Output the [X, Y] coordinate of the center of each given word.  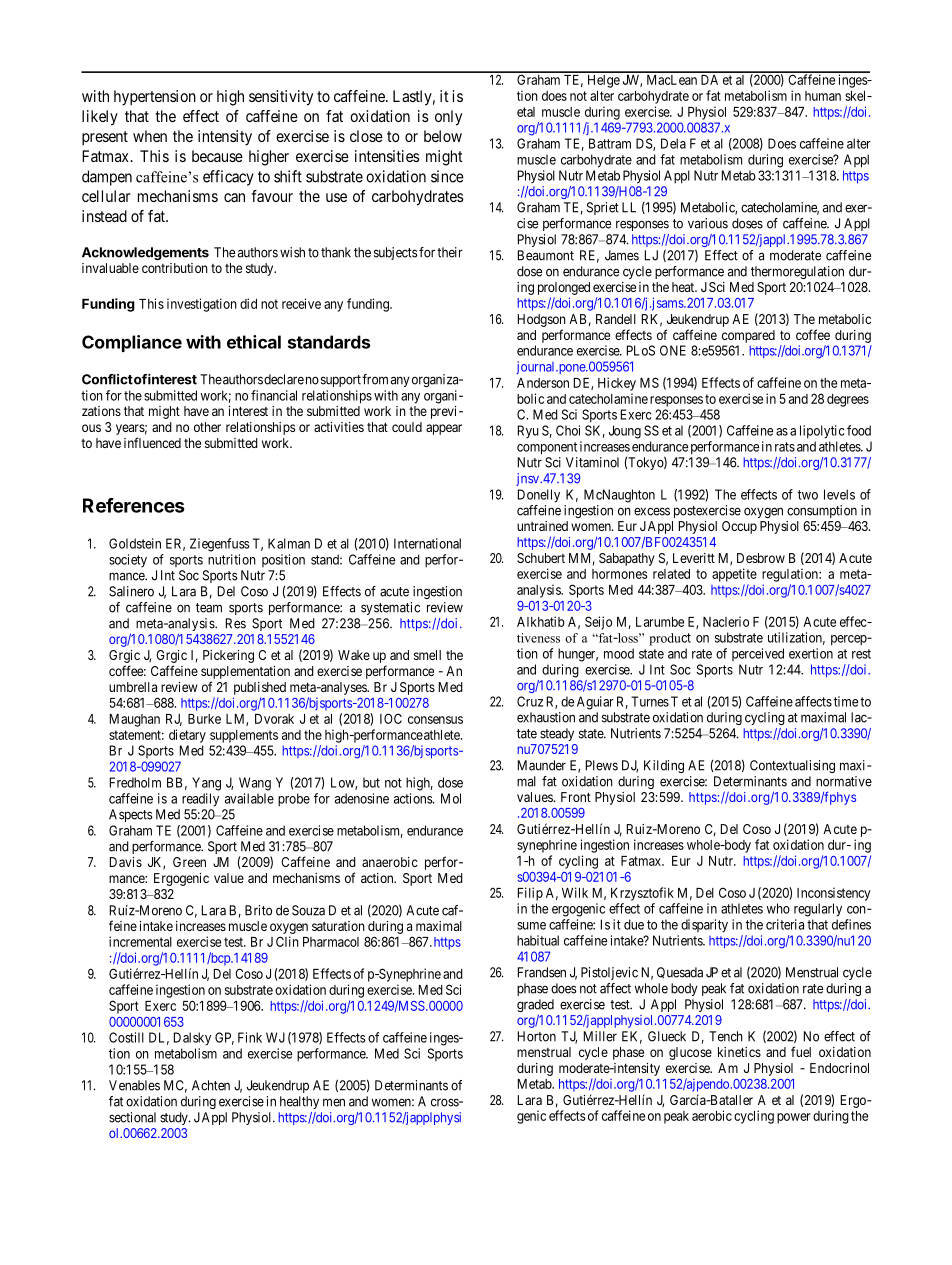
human [823, 96]
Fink [250, 1037]
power [794, 1118]
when [150, 136]
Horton [537, 1036]
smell [427, 655]
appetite [734, 575]
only [448, 118]
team [209, 608]
